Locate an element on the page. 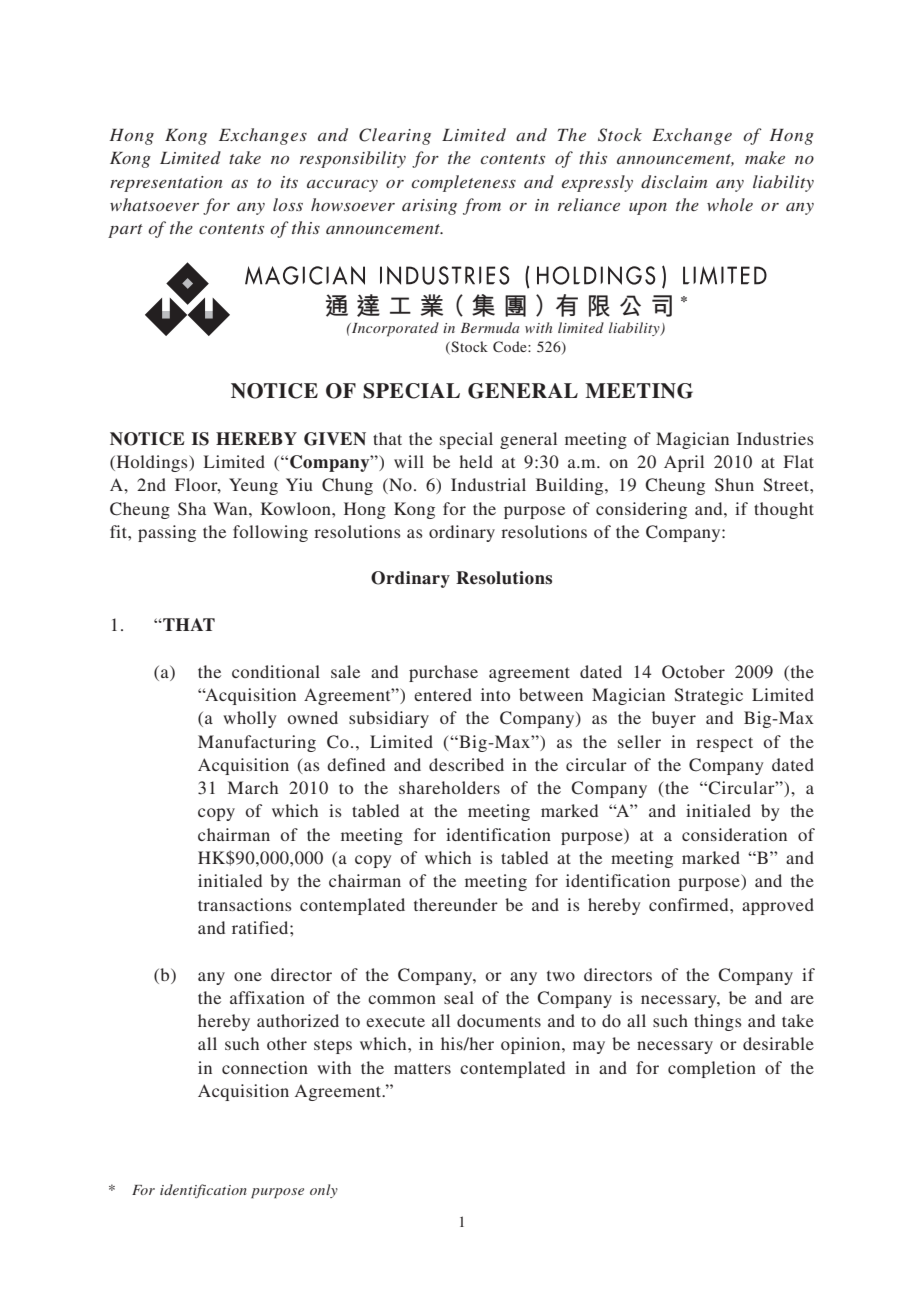 This document has height=1308, width=924. disclaim is located at coordinates (674, 181).
